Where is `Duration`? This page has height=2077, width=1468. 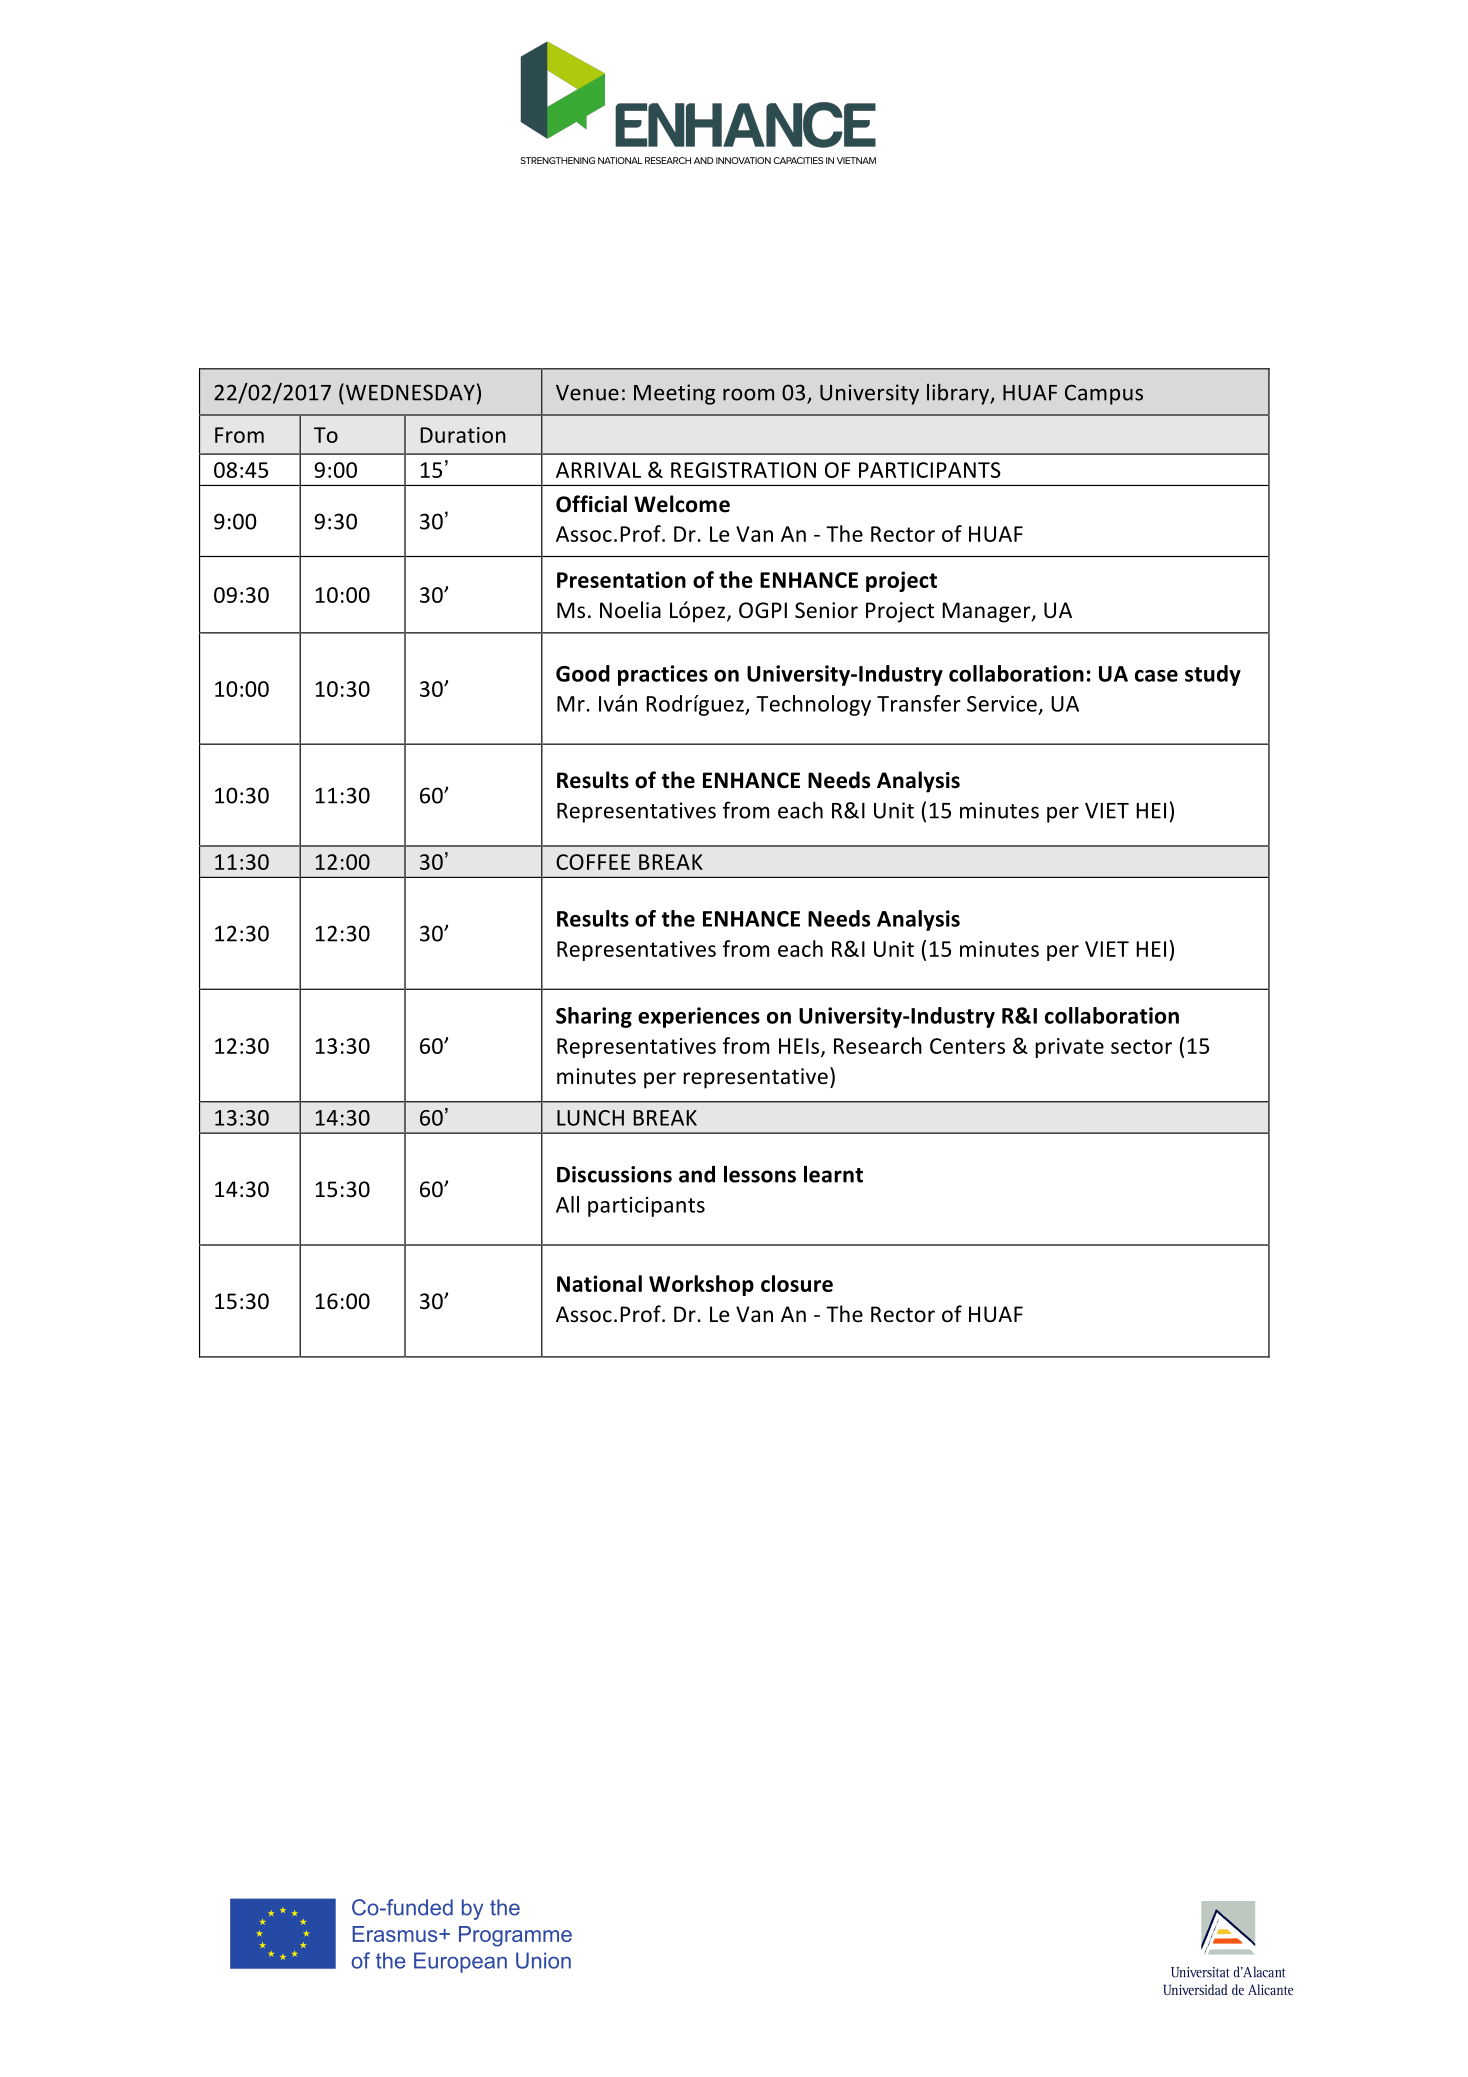 Duration is located at coordinates (463, 435).
